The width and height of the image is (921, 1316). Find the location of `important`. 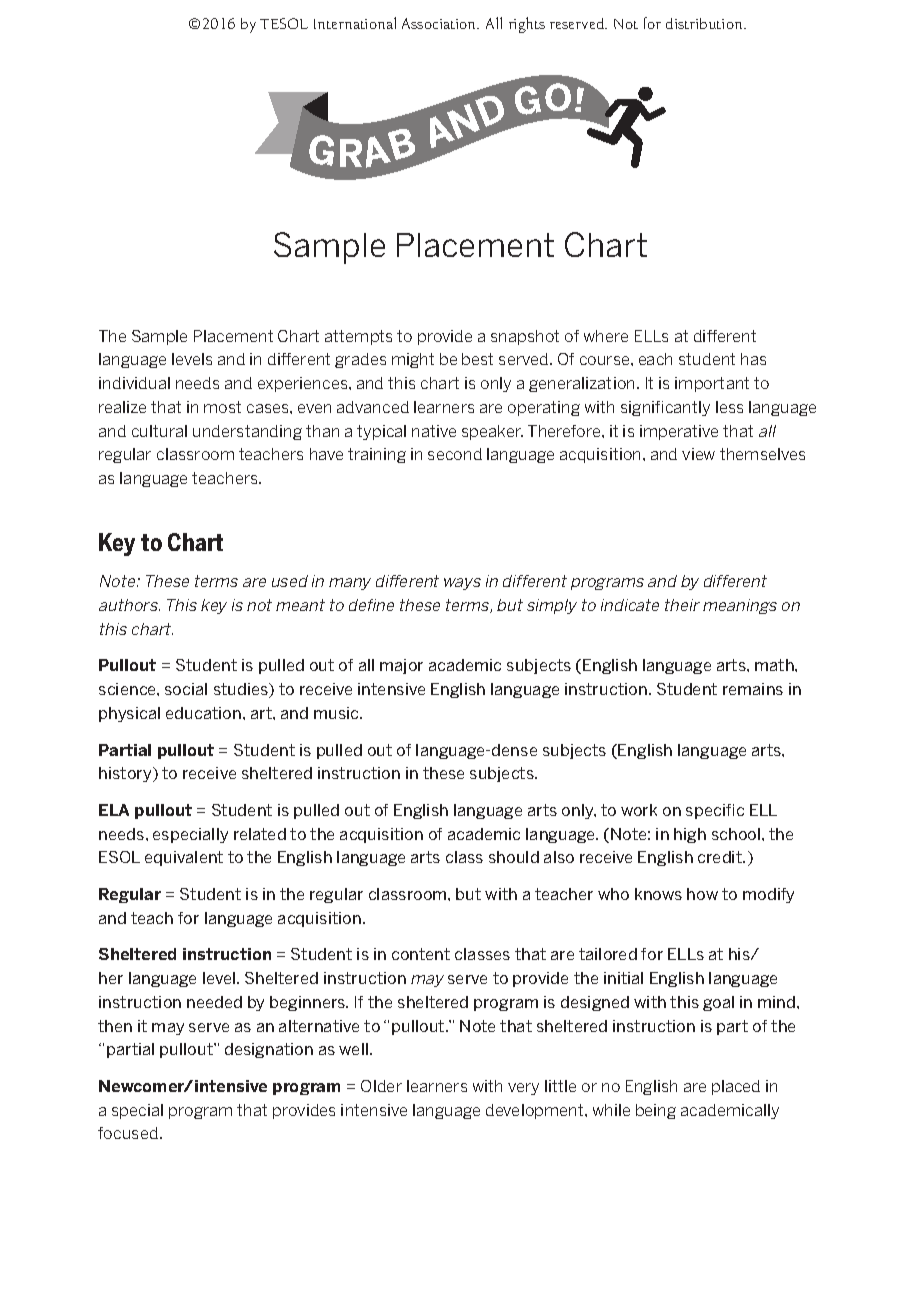

important is located at coordinates (712, 384).
